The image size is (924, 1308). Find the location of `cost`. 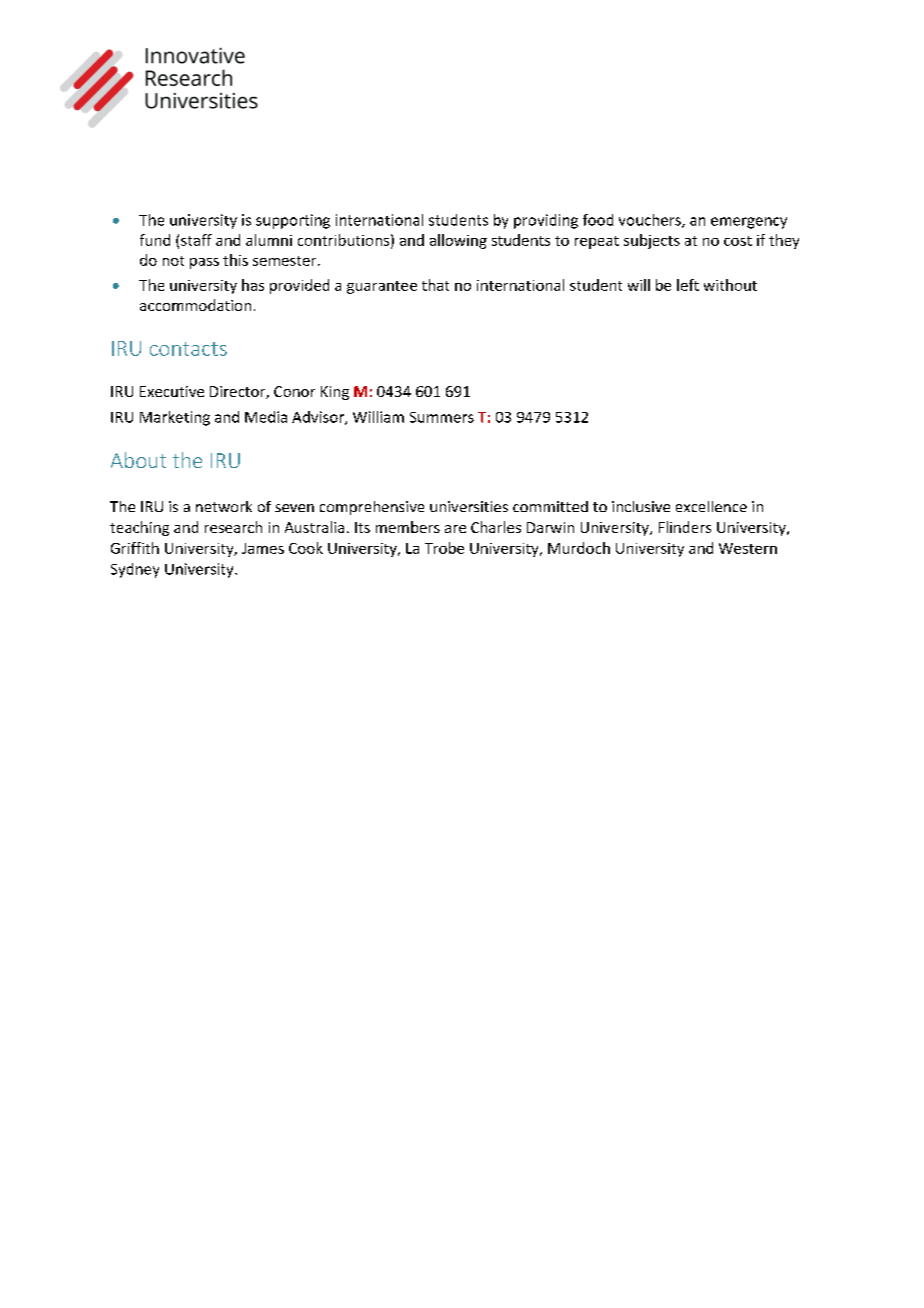

cost is located at coordinates (738, 241).
